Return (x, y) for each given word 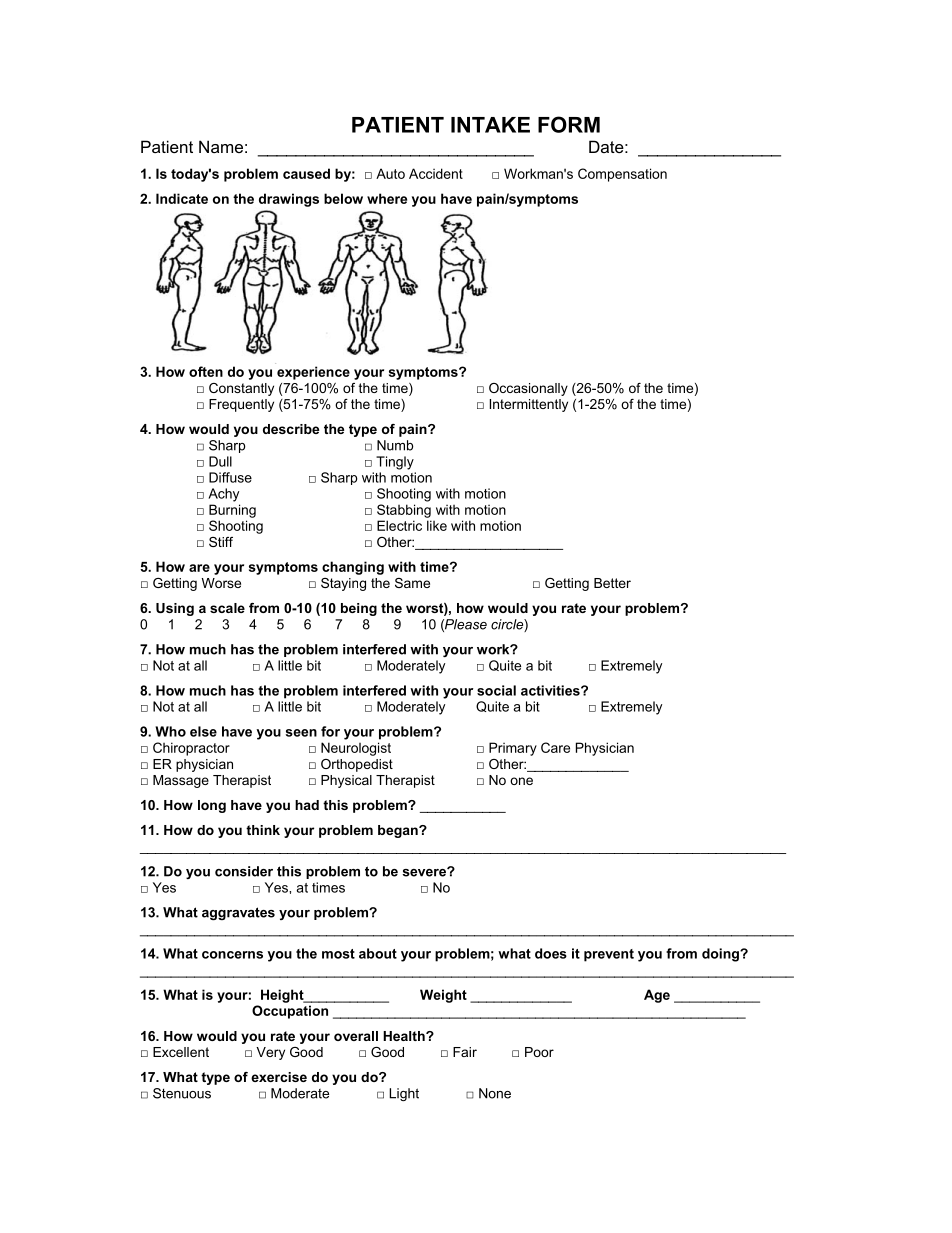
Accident (436, 173)
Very (270, 1053)
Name (221, 146)
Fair (465, 1052)
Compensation (622, 175)
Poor (539, 1052)
